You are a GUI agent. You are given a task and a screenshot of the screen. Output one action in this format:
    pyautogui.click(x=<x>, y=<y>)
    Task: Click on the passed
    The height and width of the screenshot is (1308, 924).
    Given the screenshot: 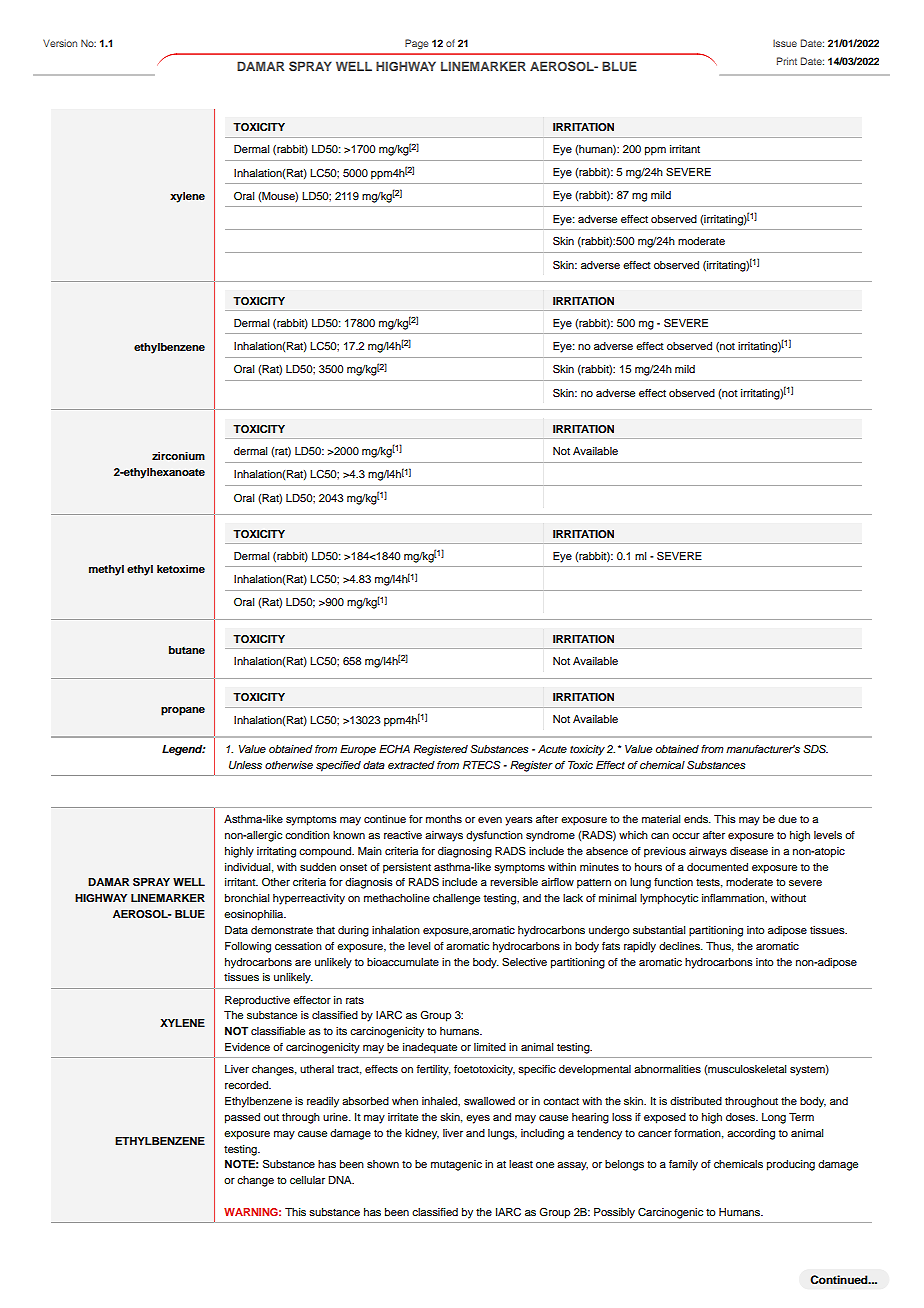 What is the action you would take?
    pyautogui.click(x=242, y=1118)
